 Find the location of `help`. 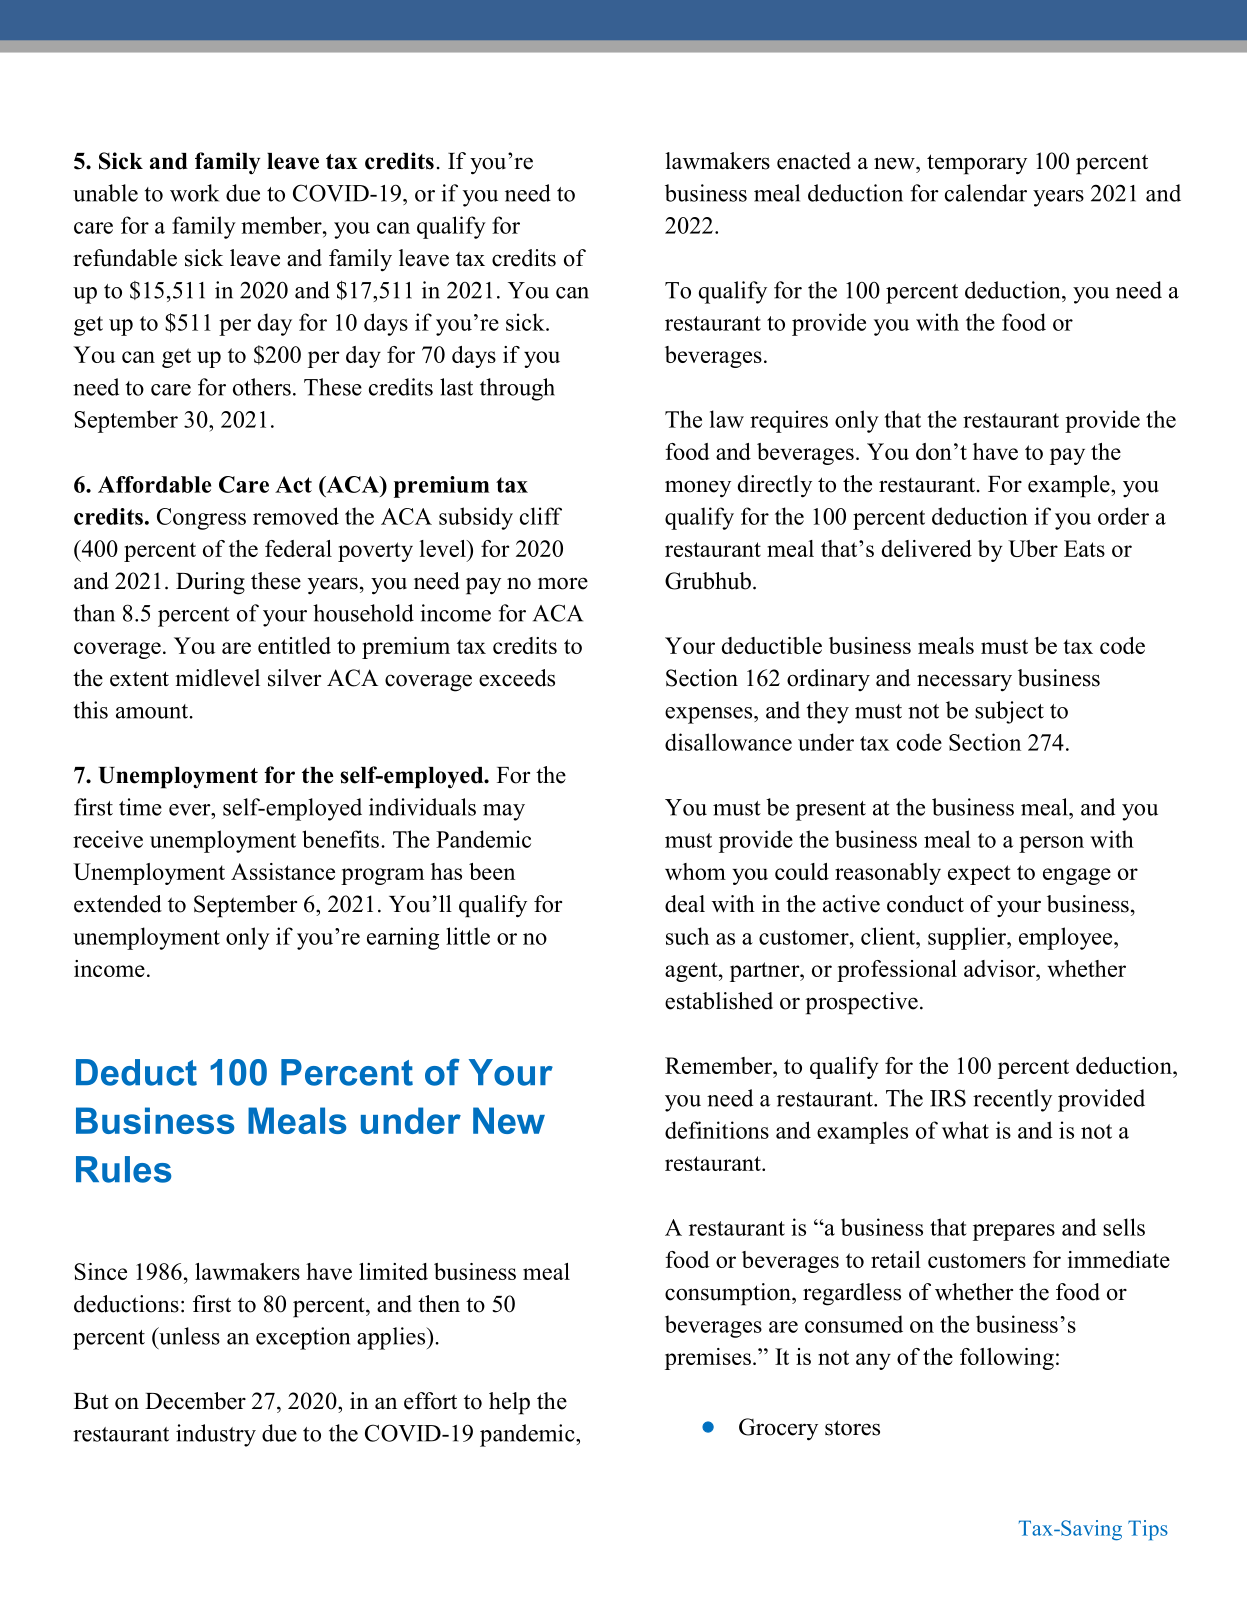

help is located at coordinates (509, 1403).
